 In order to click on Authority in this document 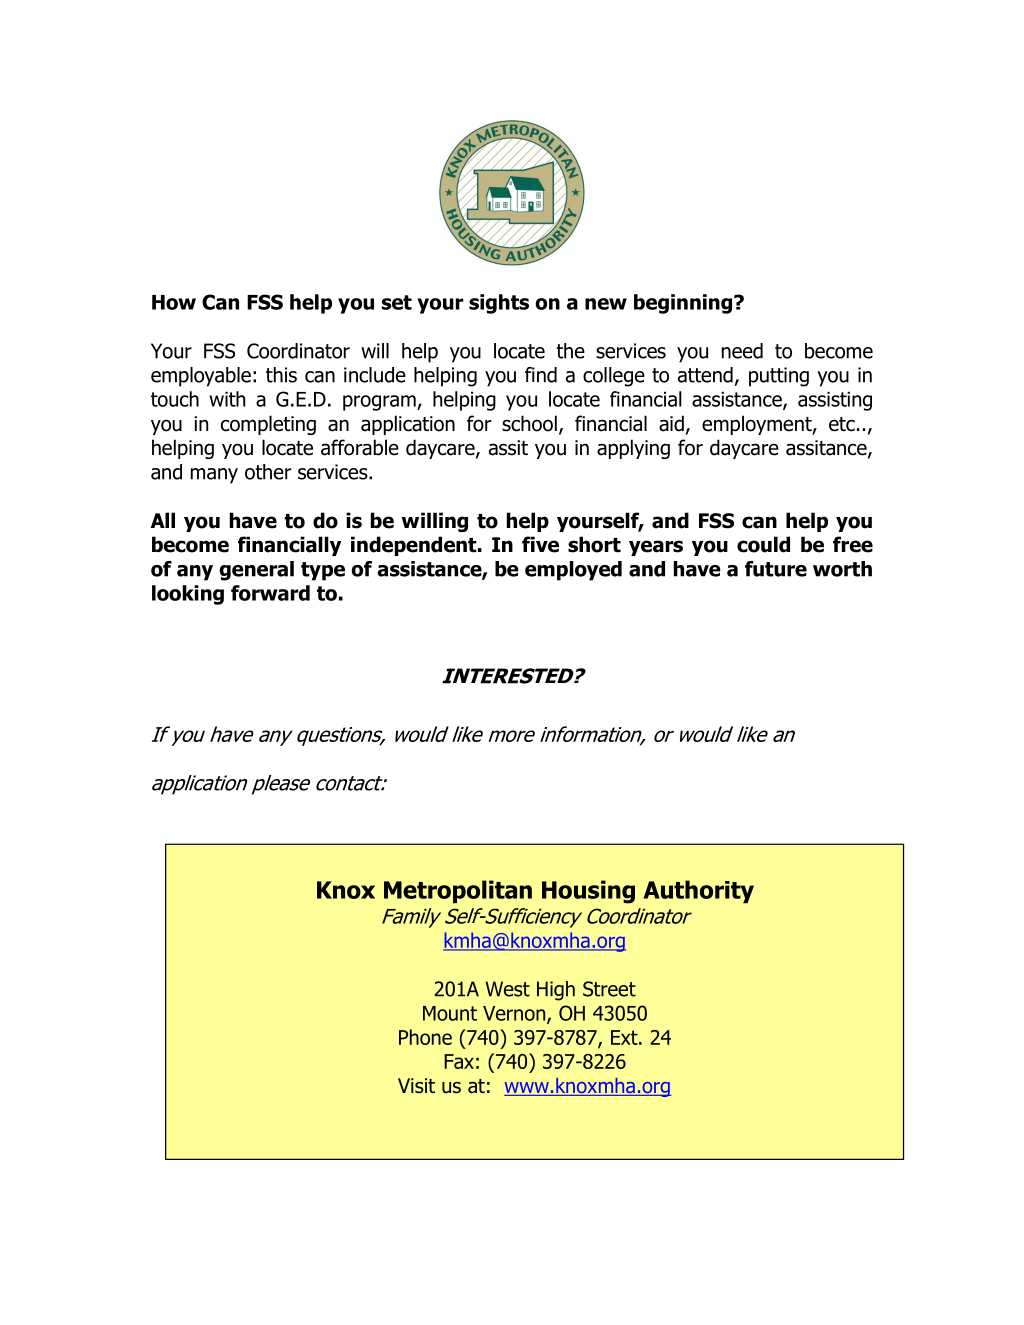, I will do `click(698, 892)`.
